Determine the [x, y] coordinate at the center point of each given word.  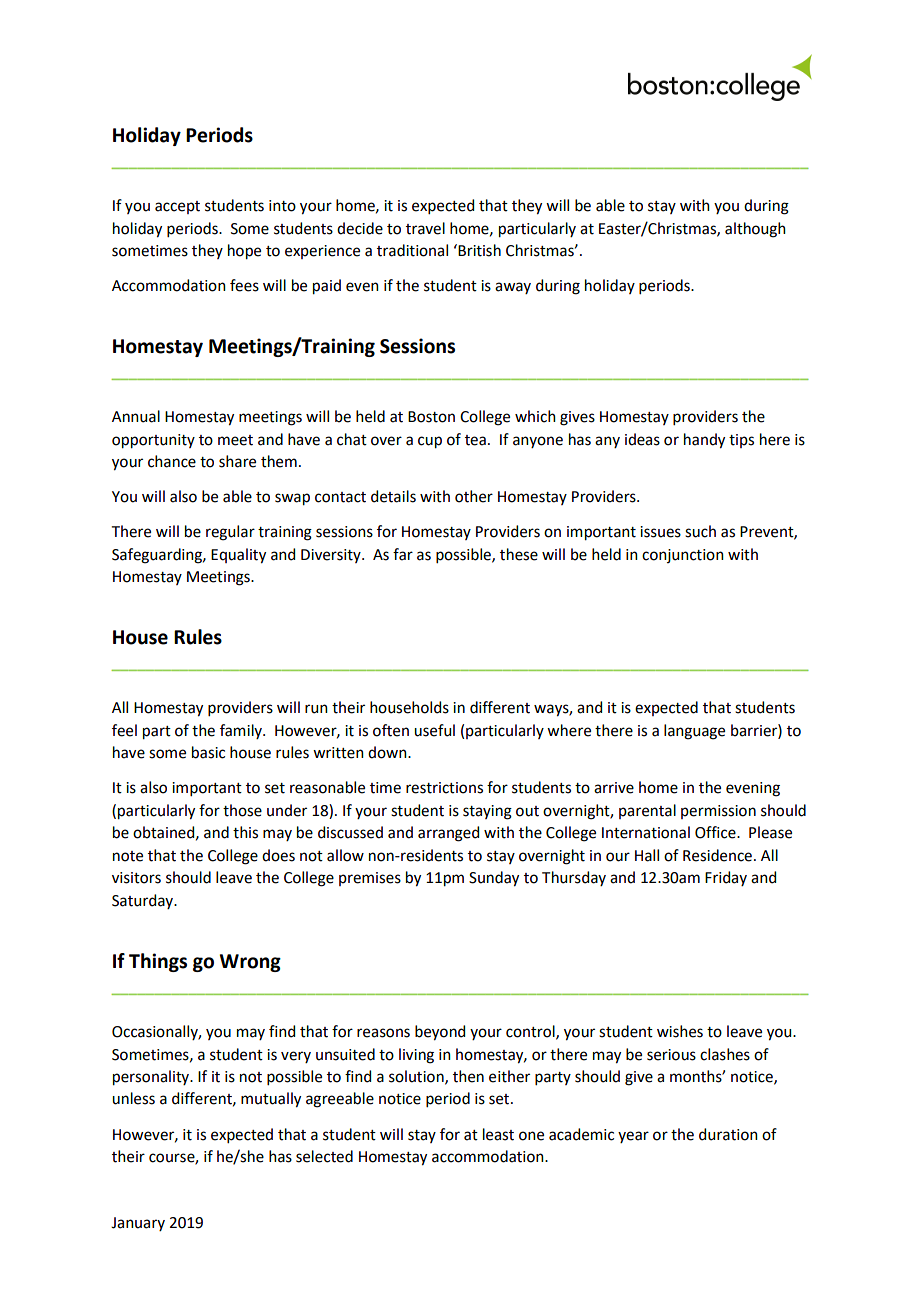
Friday [726, 878]
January [138, 1224]
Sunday [494, 879]
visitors [136, 878]
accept [177, 207]
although [755, 230]
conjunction [683, 556]
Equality [238, 556]
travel [425, 228]
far [403, 554]
